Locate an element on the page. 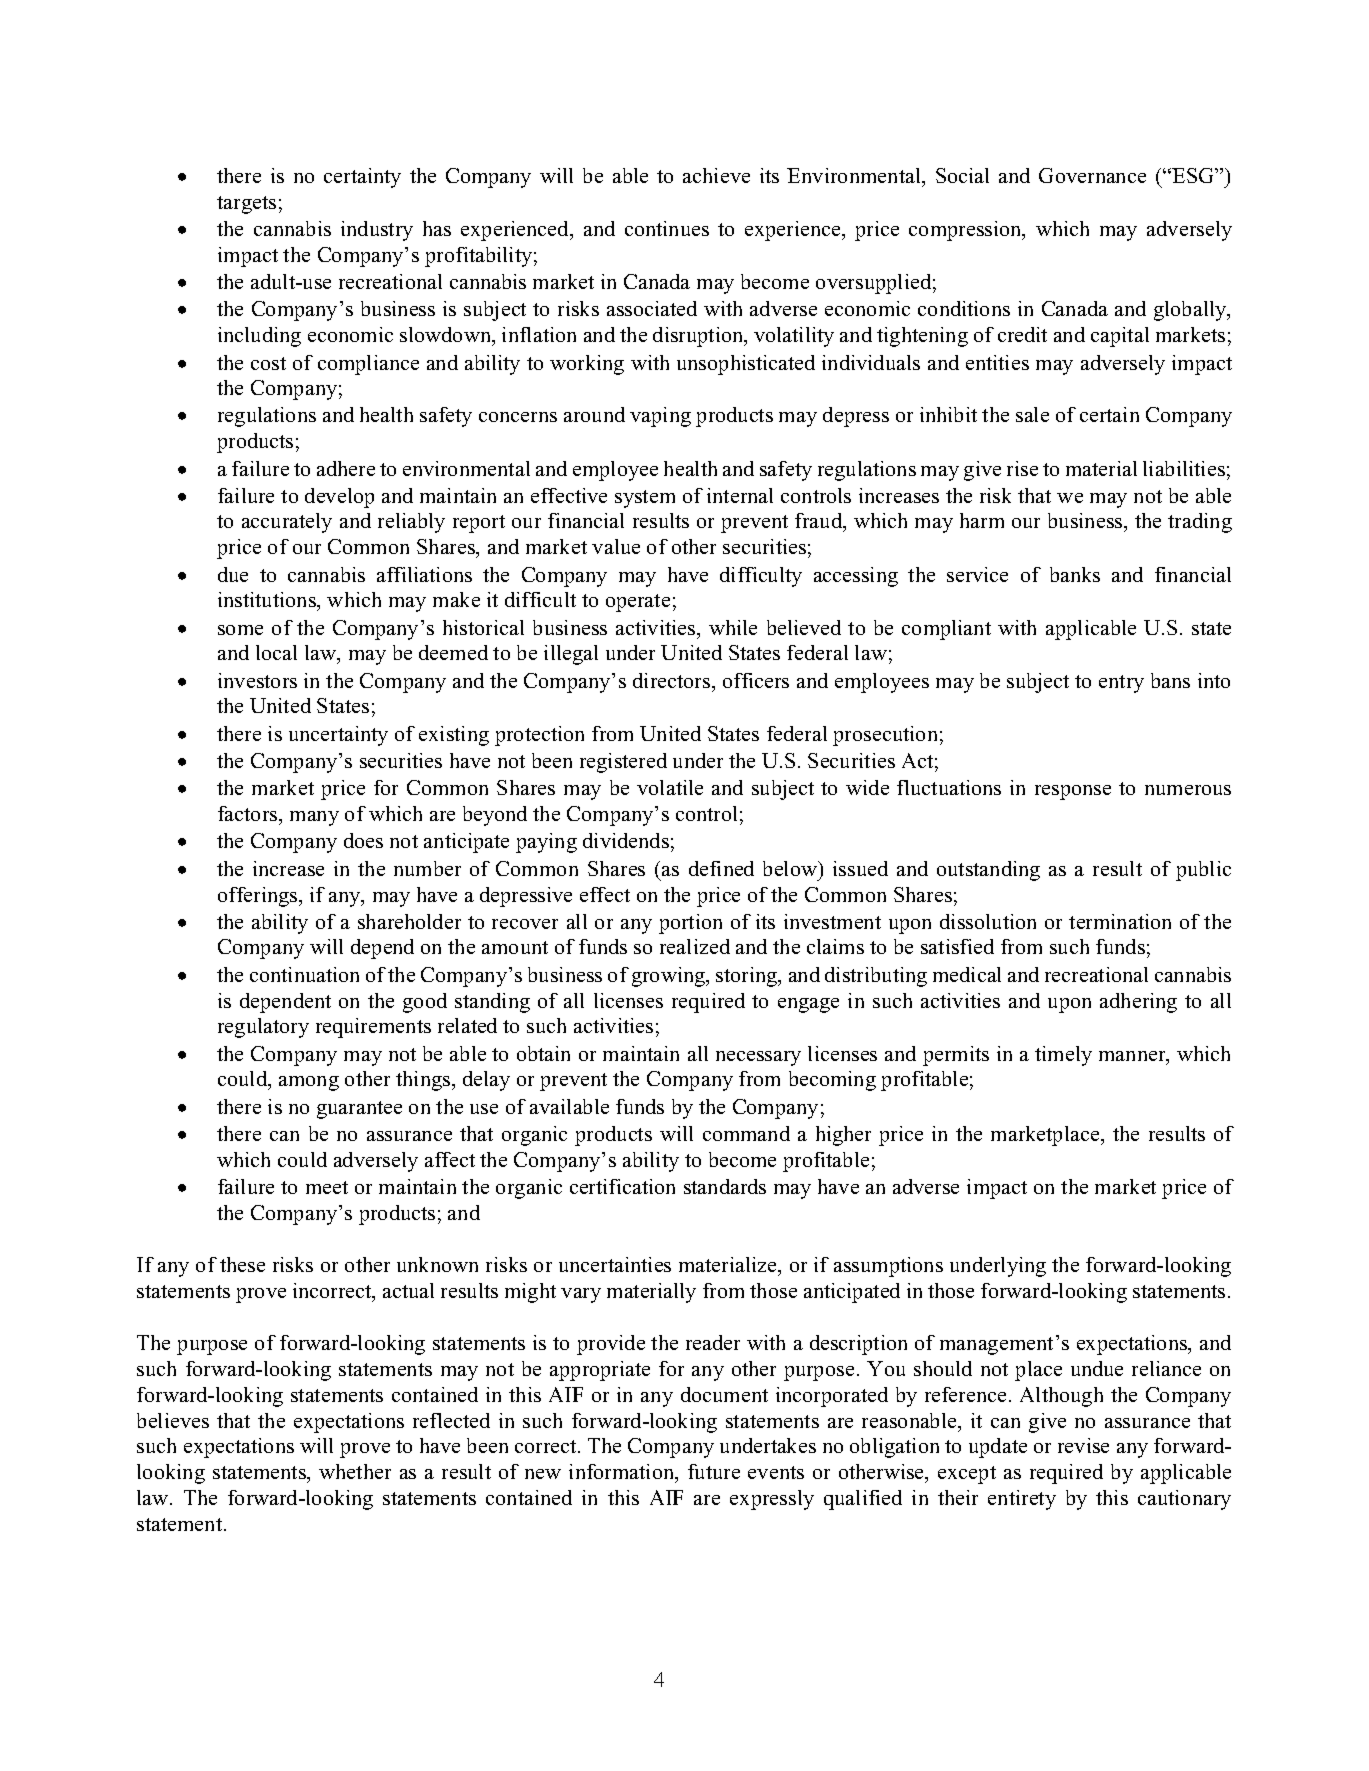 The image size is (1369, 1771). accurately is located at coordinates (287, 523).
